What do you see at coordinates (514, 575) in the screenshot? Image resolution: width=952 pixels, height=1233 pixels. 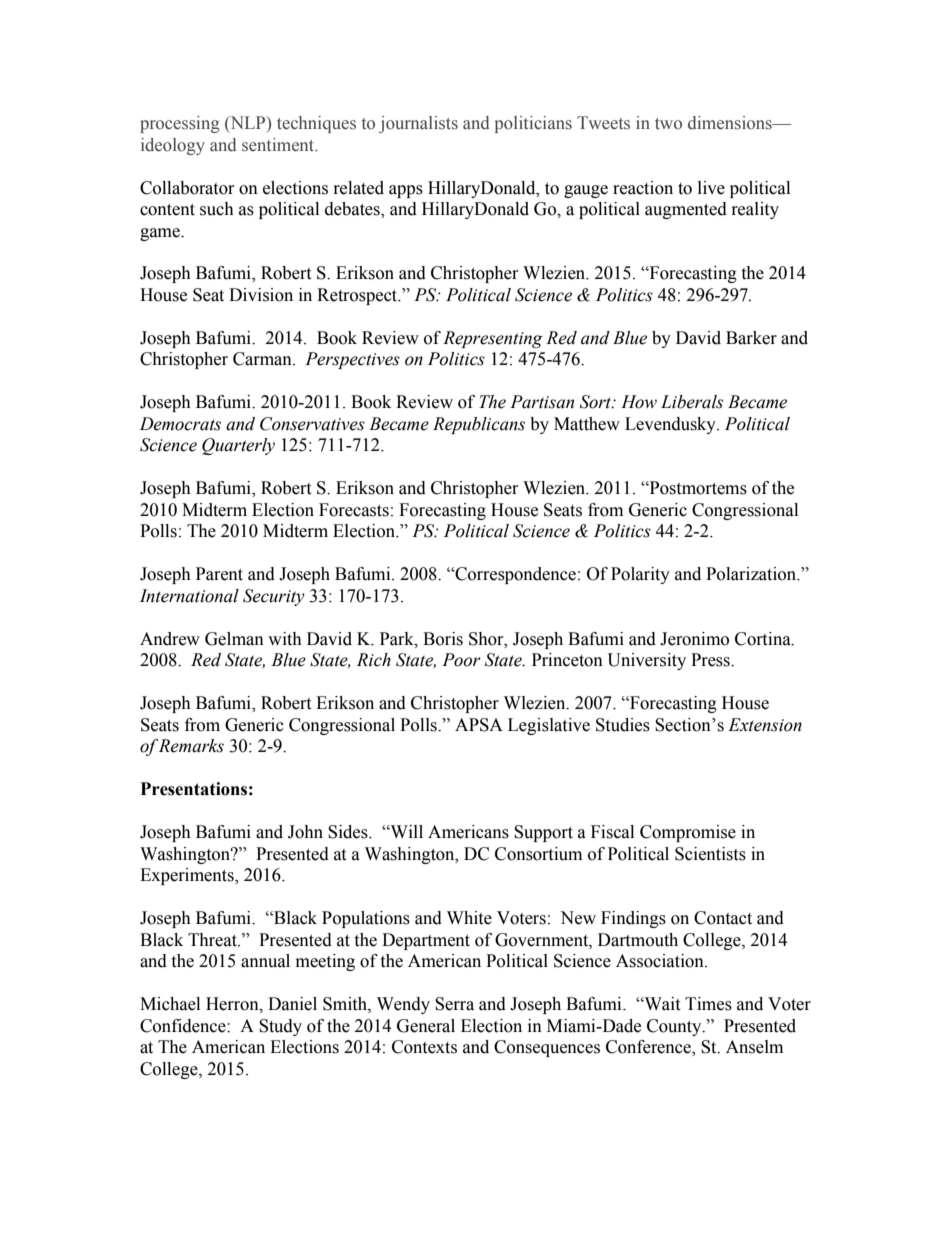 I see `Correspondence` at bounding box center [514, 575].
